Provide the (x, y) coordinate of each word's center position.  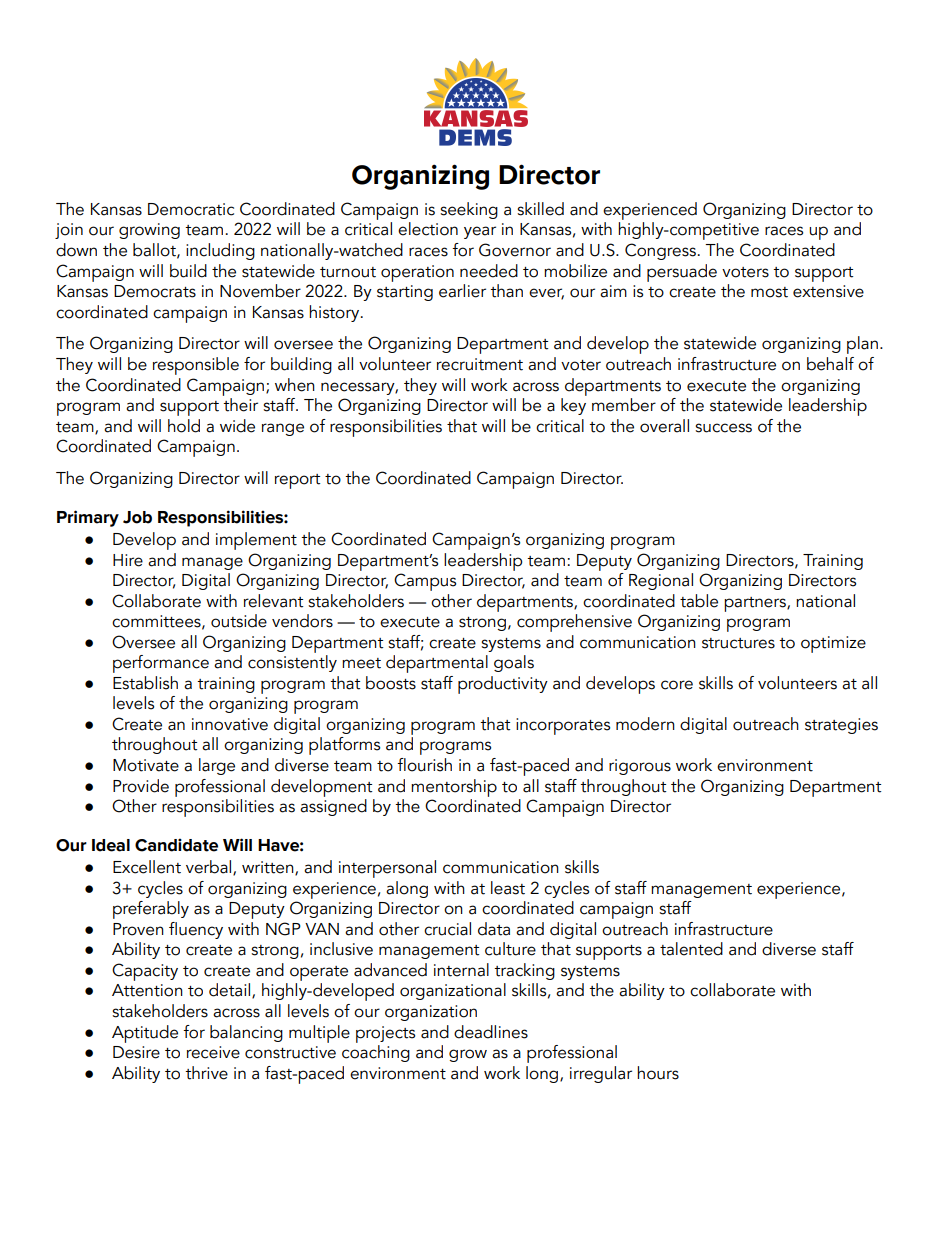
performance (161, 664)
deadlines (491, 1032)
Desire (136, 1052)
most (769, 292)
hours (658, 1073)
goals (514, 663)
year (480, 232)
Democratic (191, 209)
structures (738, 643)
